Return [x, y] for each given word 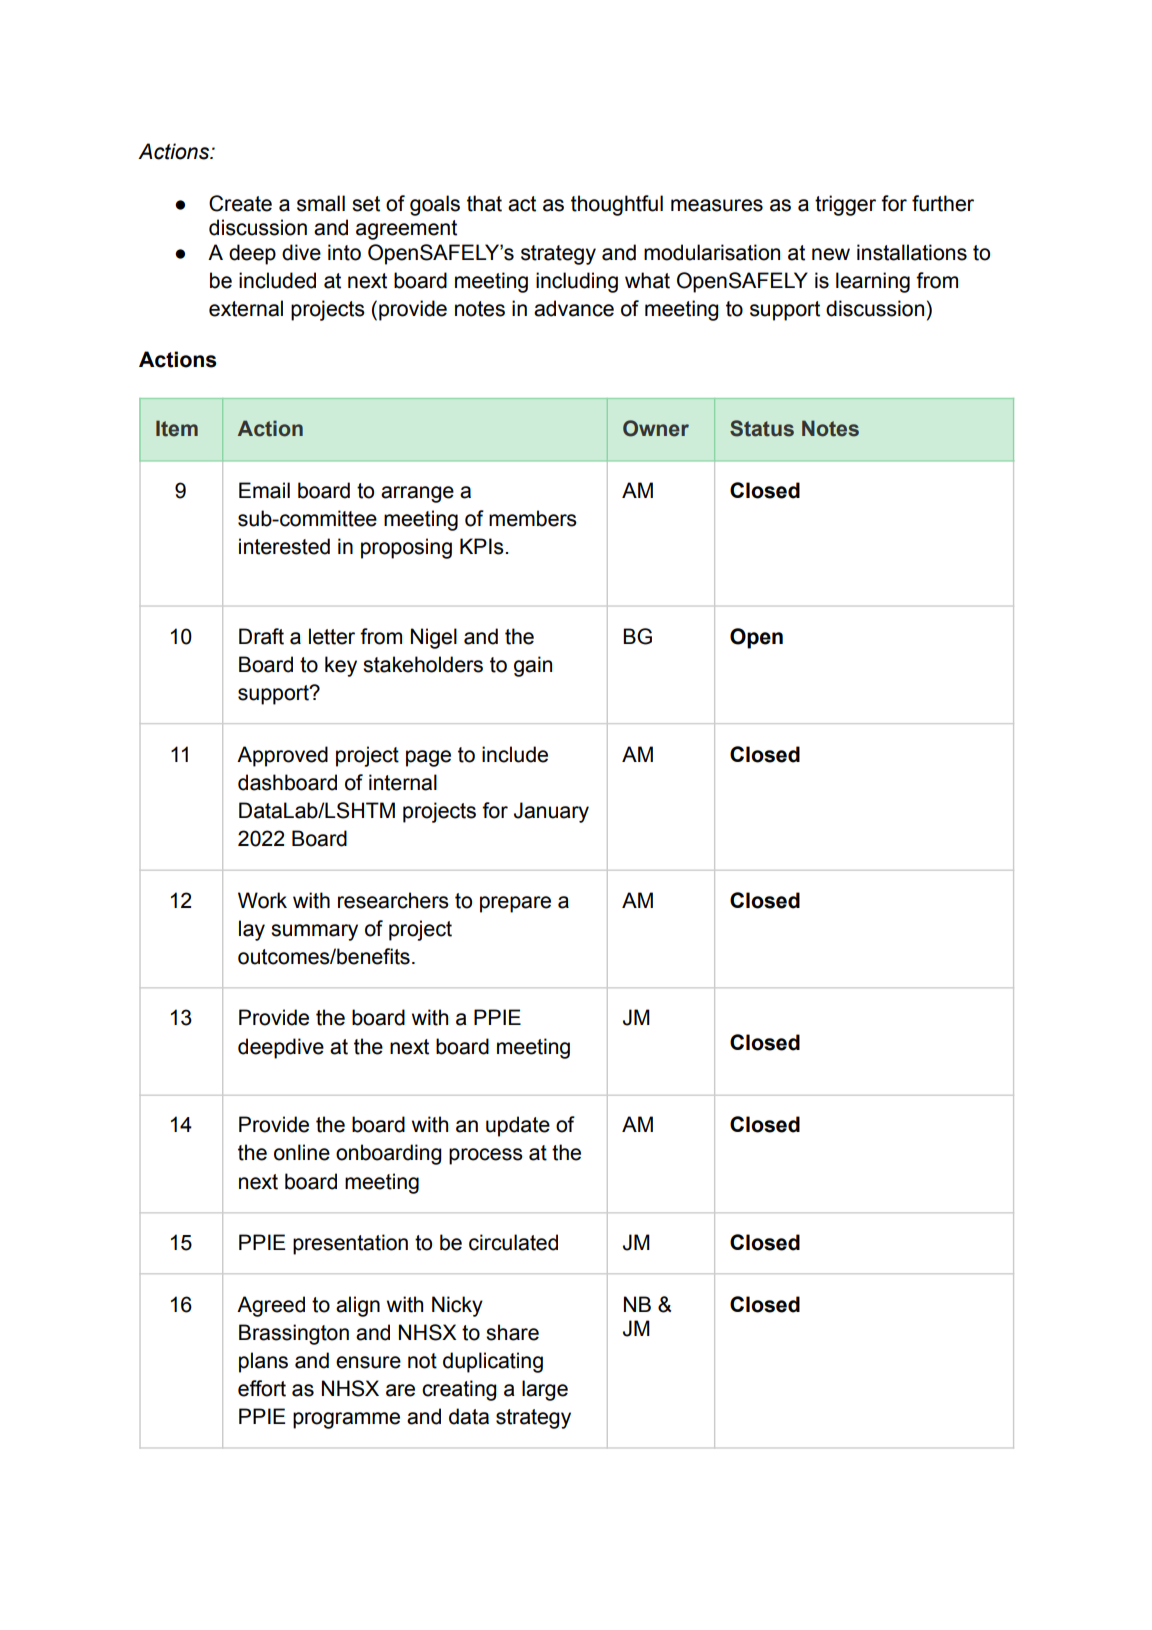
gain [533, 666]
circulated [513, 1242]
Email [264, 490]
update [518, 1126]
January [551, 812]
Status [762, 428]
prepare [515, 904]
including [577, 282]
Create [240, 203]
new [831, 254]
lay [252, 930]
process [486, 1156]
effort [262, 1388]
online [302, 1152]
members [533, 518]
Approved [282, 756]
